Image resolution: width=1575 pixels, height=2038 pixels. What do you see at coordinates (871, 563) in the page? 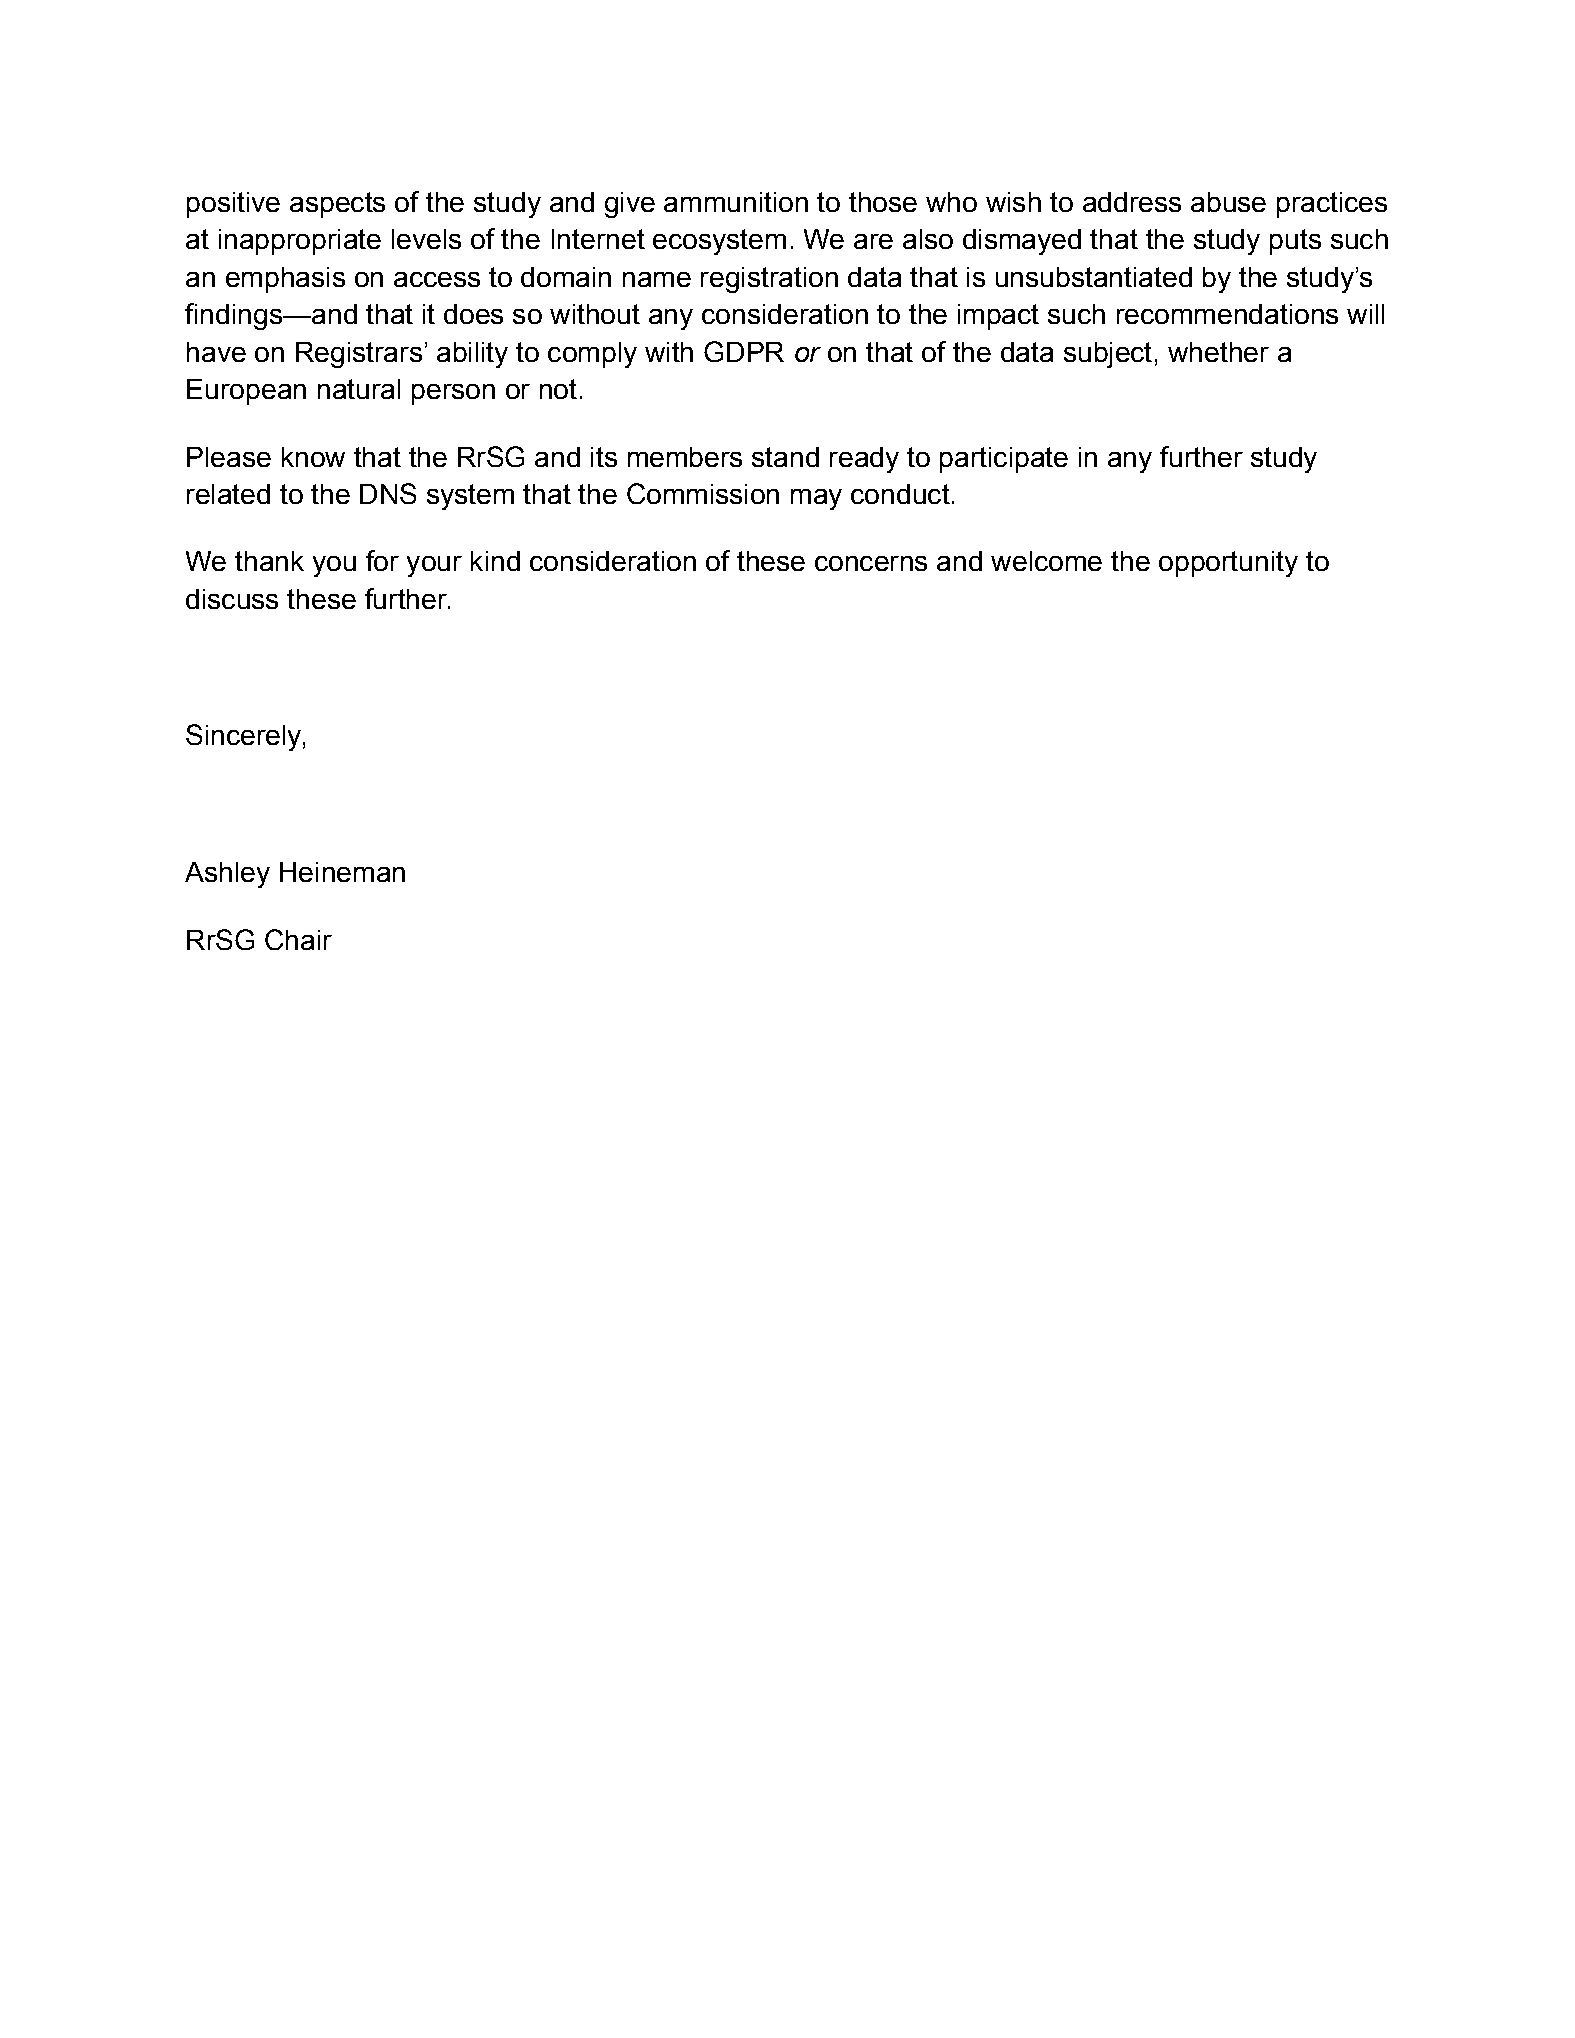
I see `concerns` at bounding box center [871, 563].
